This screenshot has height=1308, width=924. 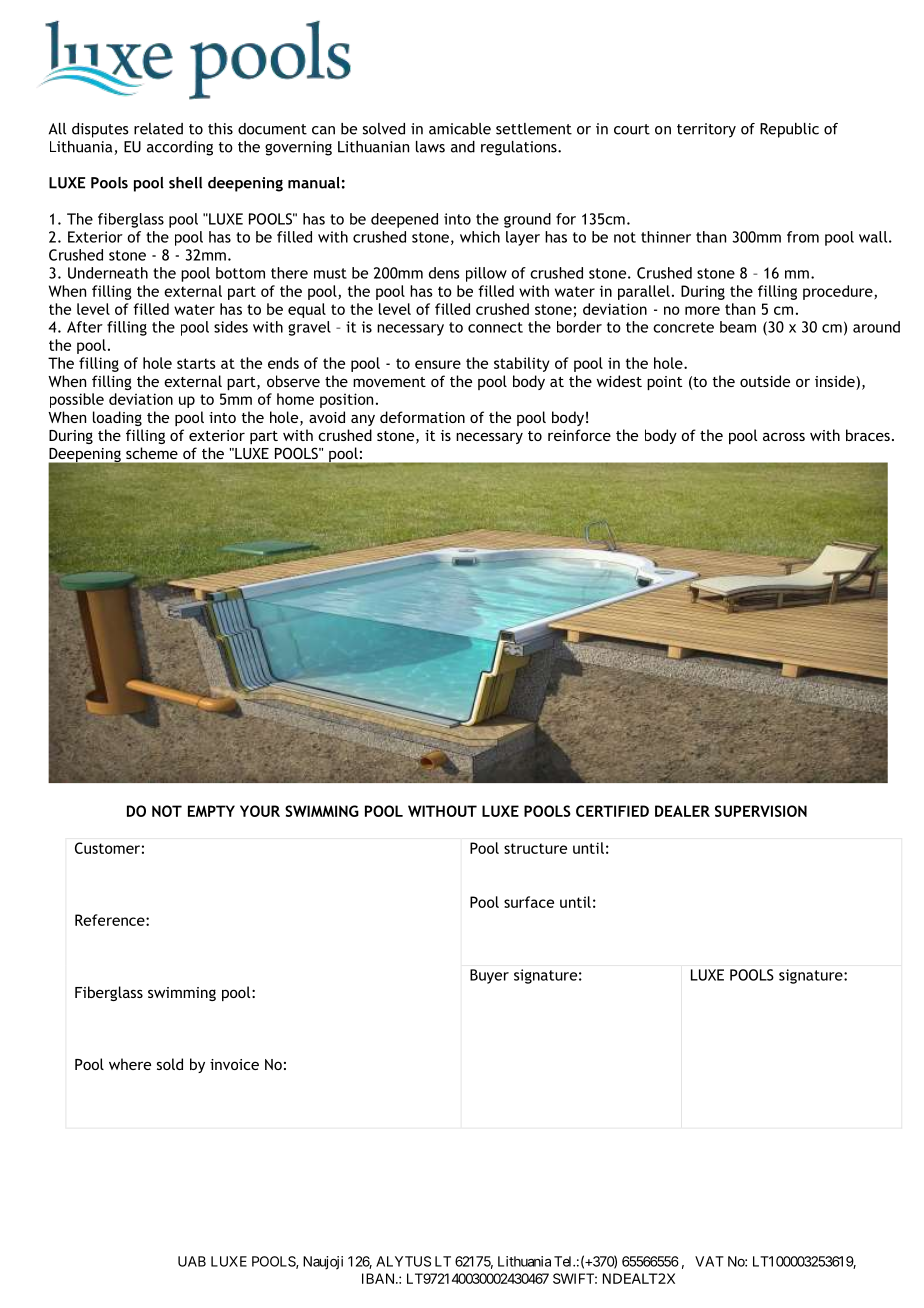 I want to click on DEALER, so click(x=682, y=811).
